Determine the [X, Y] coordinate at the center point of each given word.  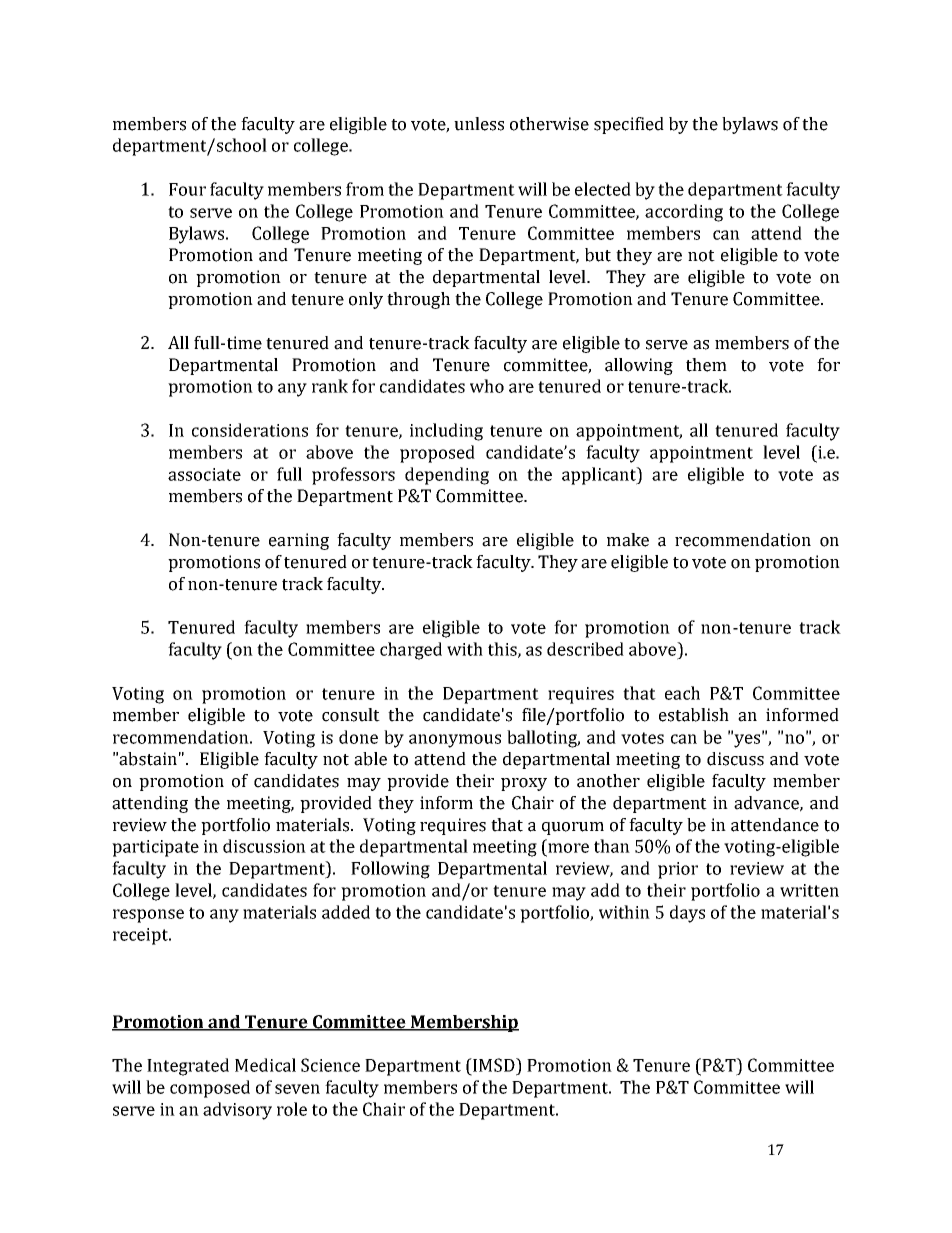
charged [411, 651]
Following [390, 870]
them [706, 365]
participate [155, 848]
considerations [250, 430]
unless [479, 124]
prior [678, 870]
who [487, 386]
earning [299, 541]
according [684, 213]
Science [330, 1065]
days [687, 914]
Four [187, 189]
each [682, 693]
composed [210, 1089]
